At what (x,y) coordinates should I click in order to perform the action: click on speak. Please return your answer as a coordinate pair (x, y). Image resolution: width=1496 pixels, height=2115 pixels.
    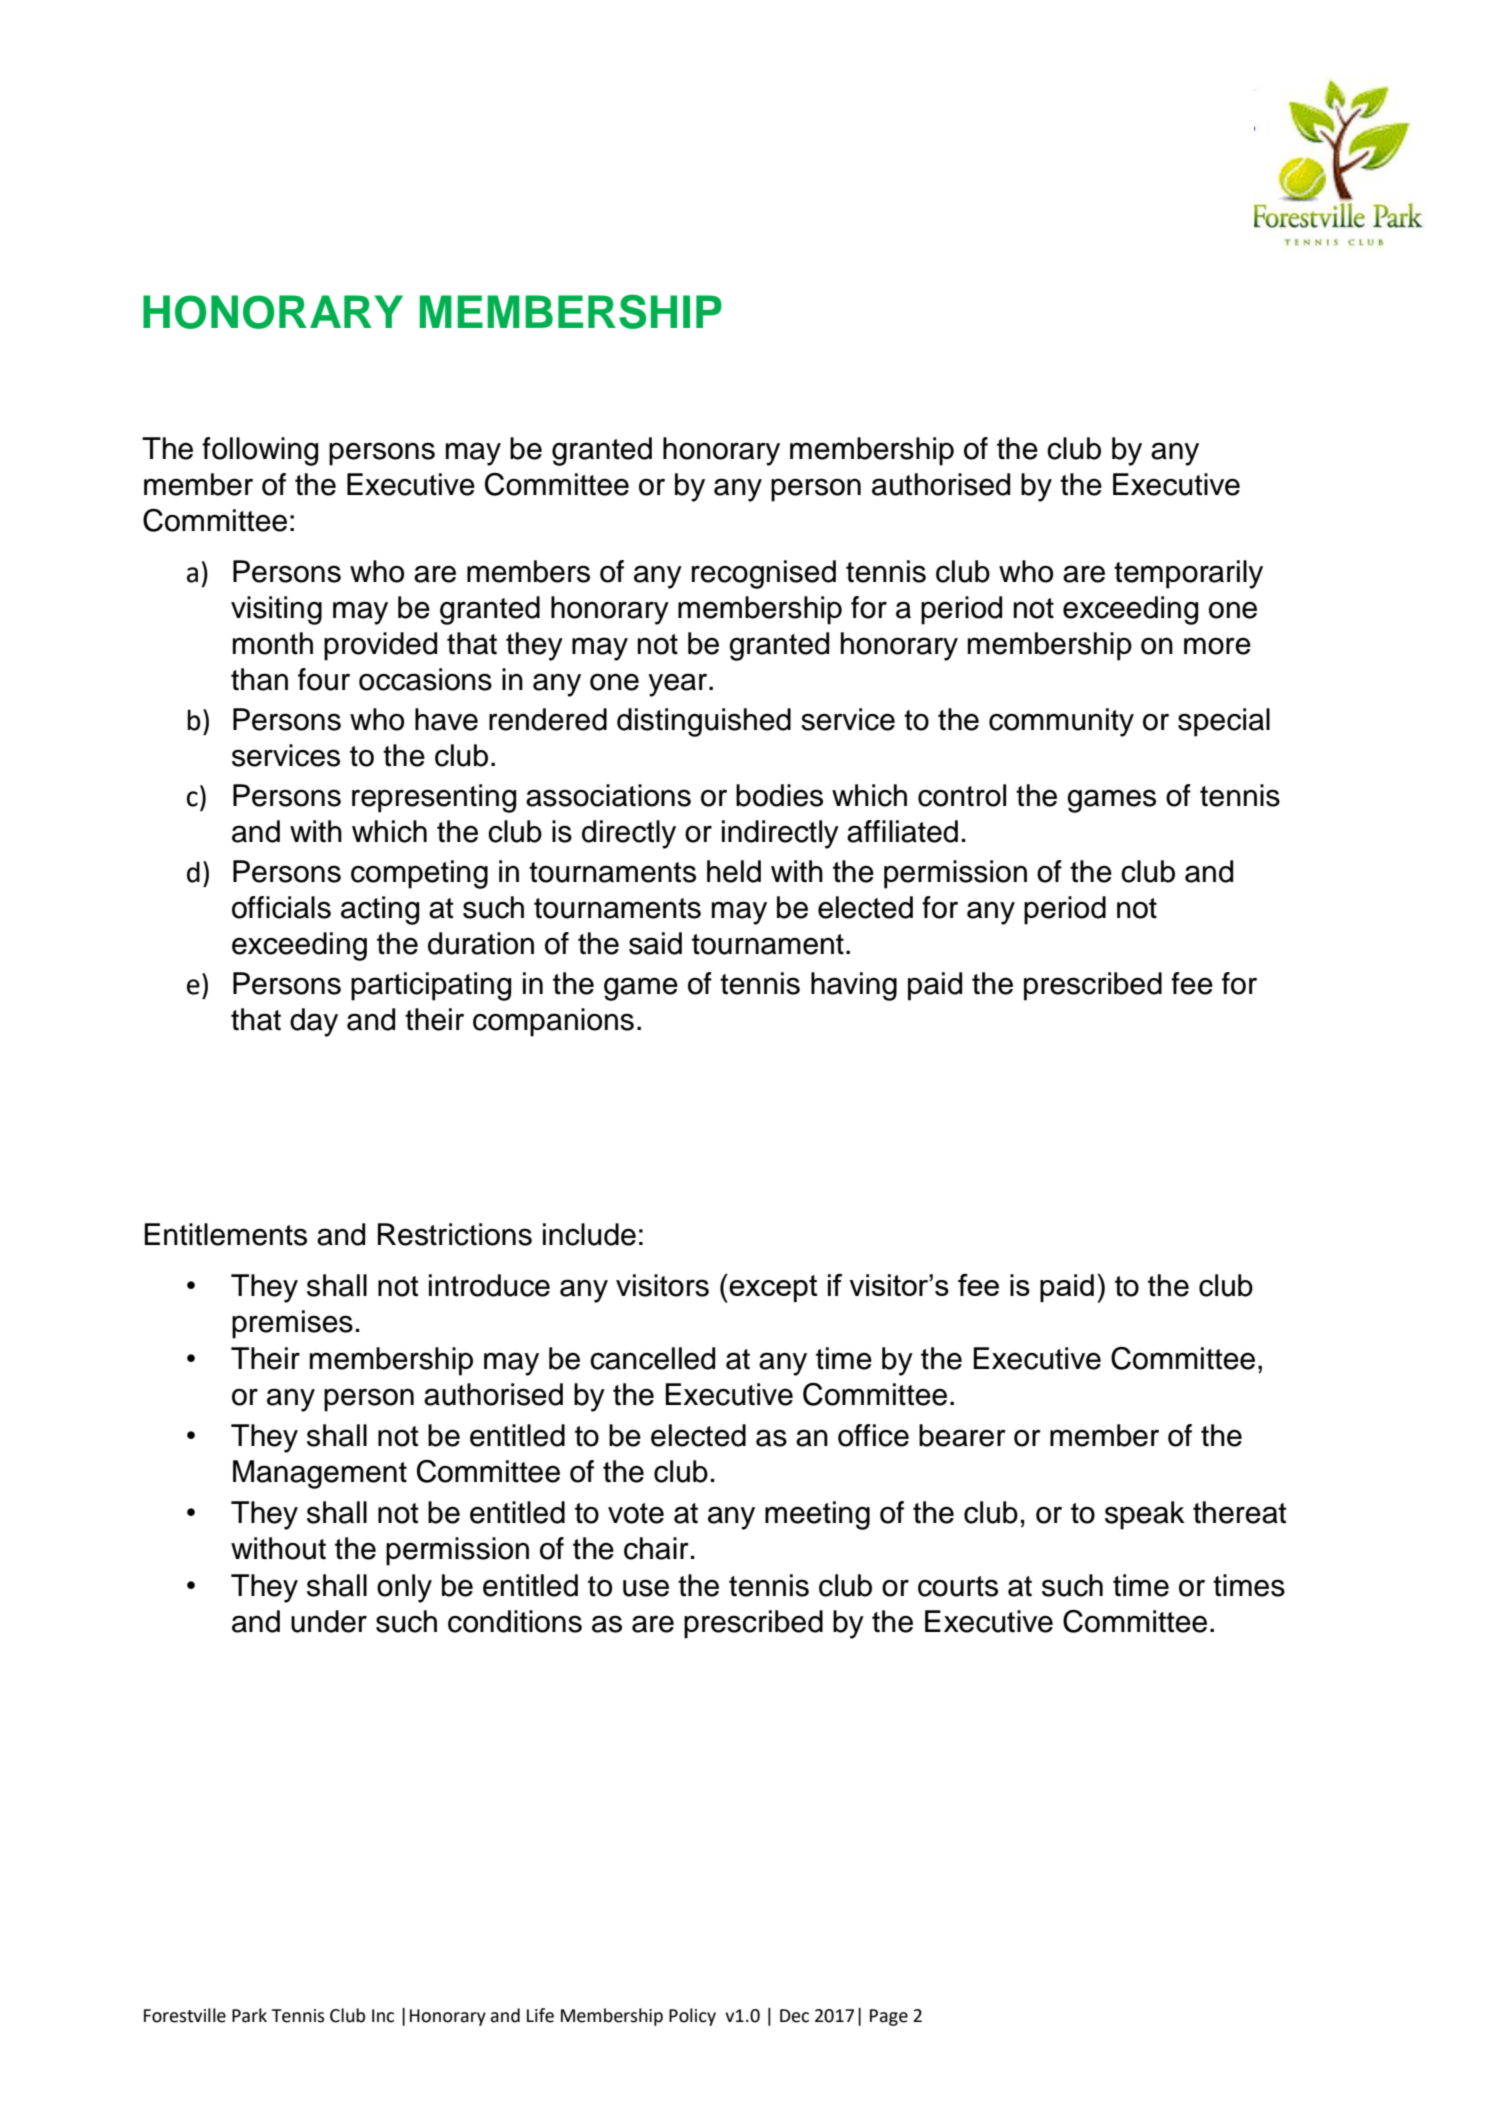
    Looking at the image, I should click on (1145, 1515).
